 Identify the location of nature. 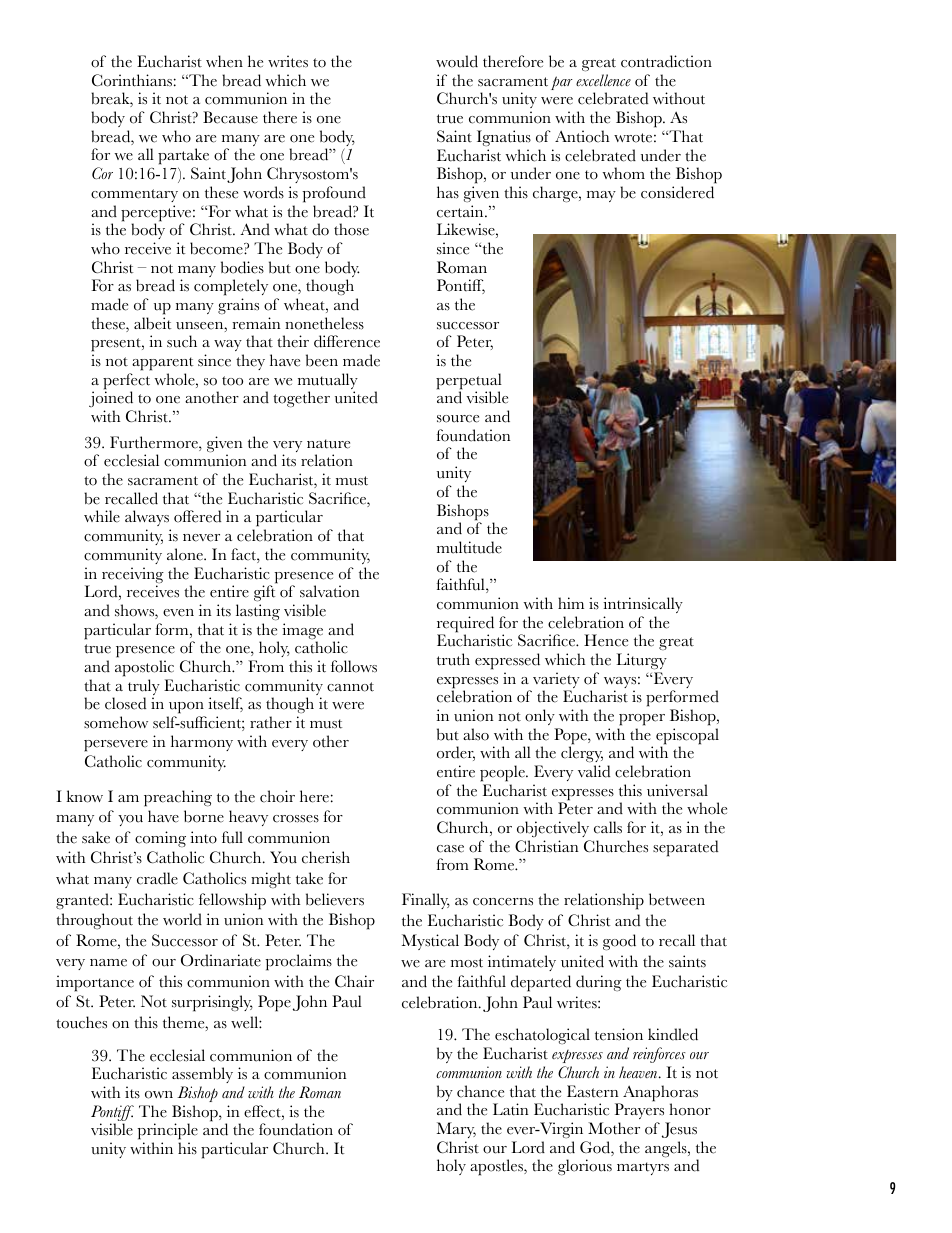
(328, 444).
